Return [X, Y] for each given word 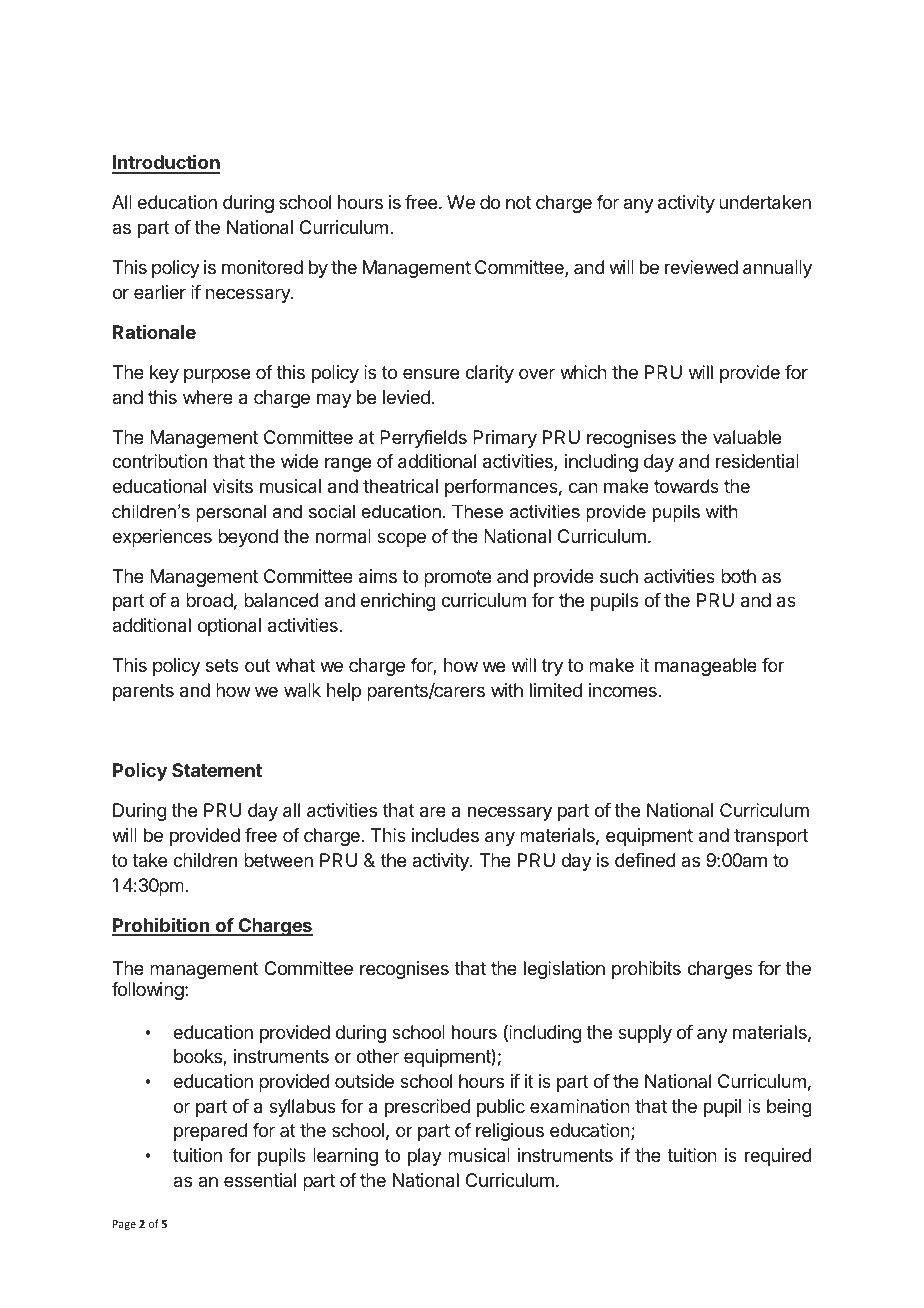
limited [556, 690]
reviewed [701, 267]
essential [260, 1180]
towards [686, 486]
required [778, 1157]
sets [222, 665]
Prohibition [161, 926]
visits [233, 486]
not [518, 202]
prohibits [646, 970]
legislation [564, 970]
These [477, 511]
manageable [706, 667]
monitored [262, 267]
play [425, 1157]
